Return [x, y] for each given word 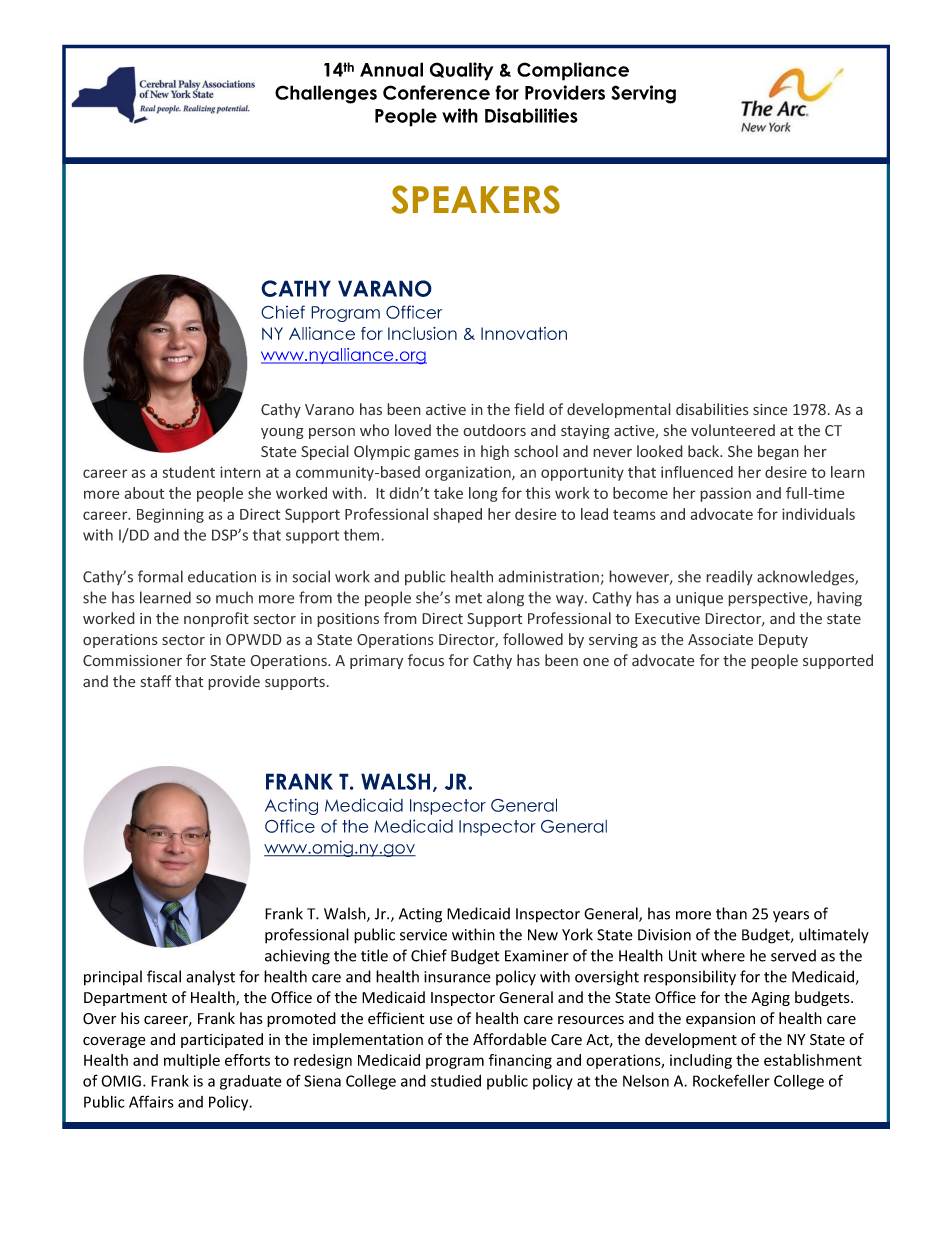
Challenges [326, 94]
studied [456, 1081]
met [468, 598]
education [222, 576]
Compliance [573, 71]
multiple [192, 1061]
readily [729, 577]
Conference [436, 92]
